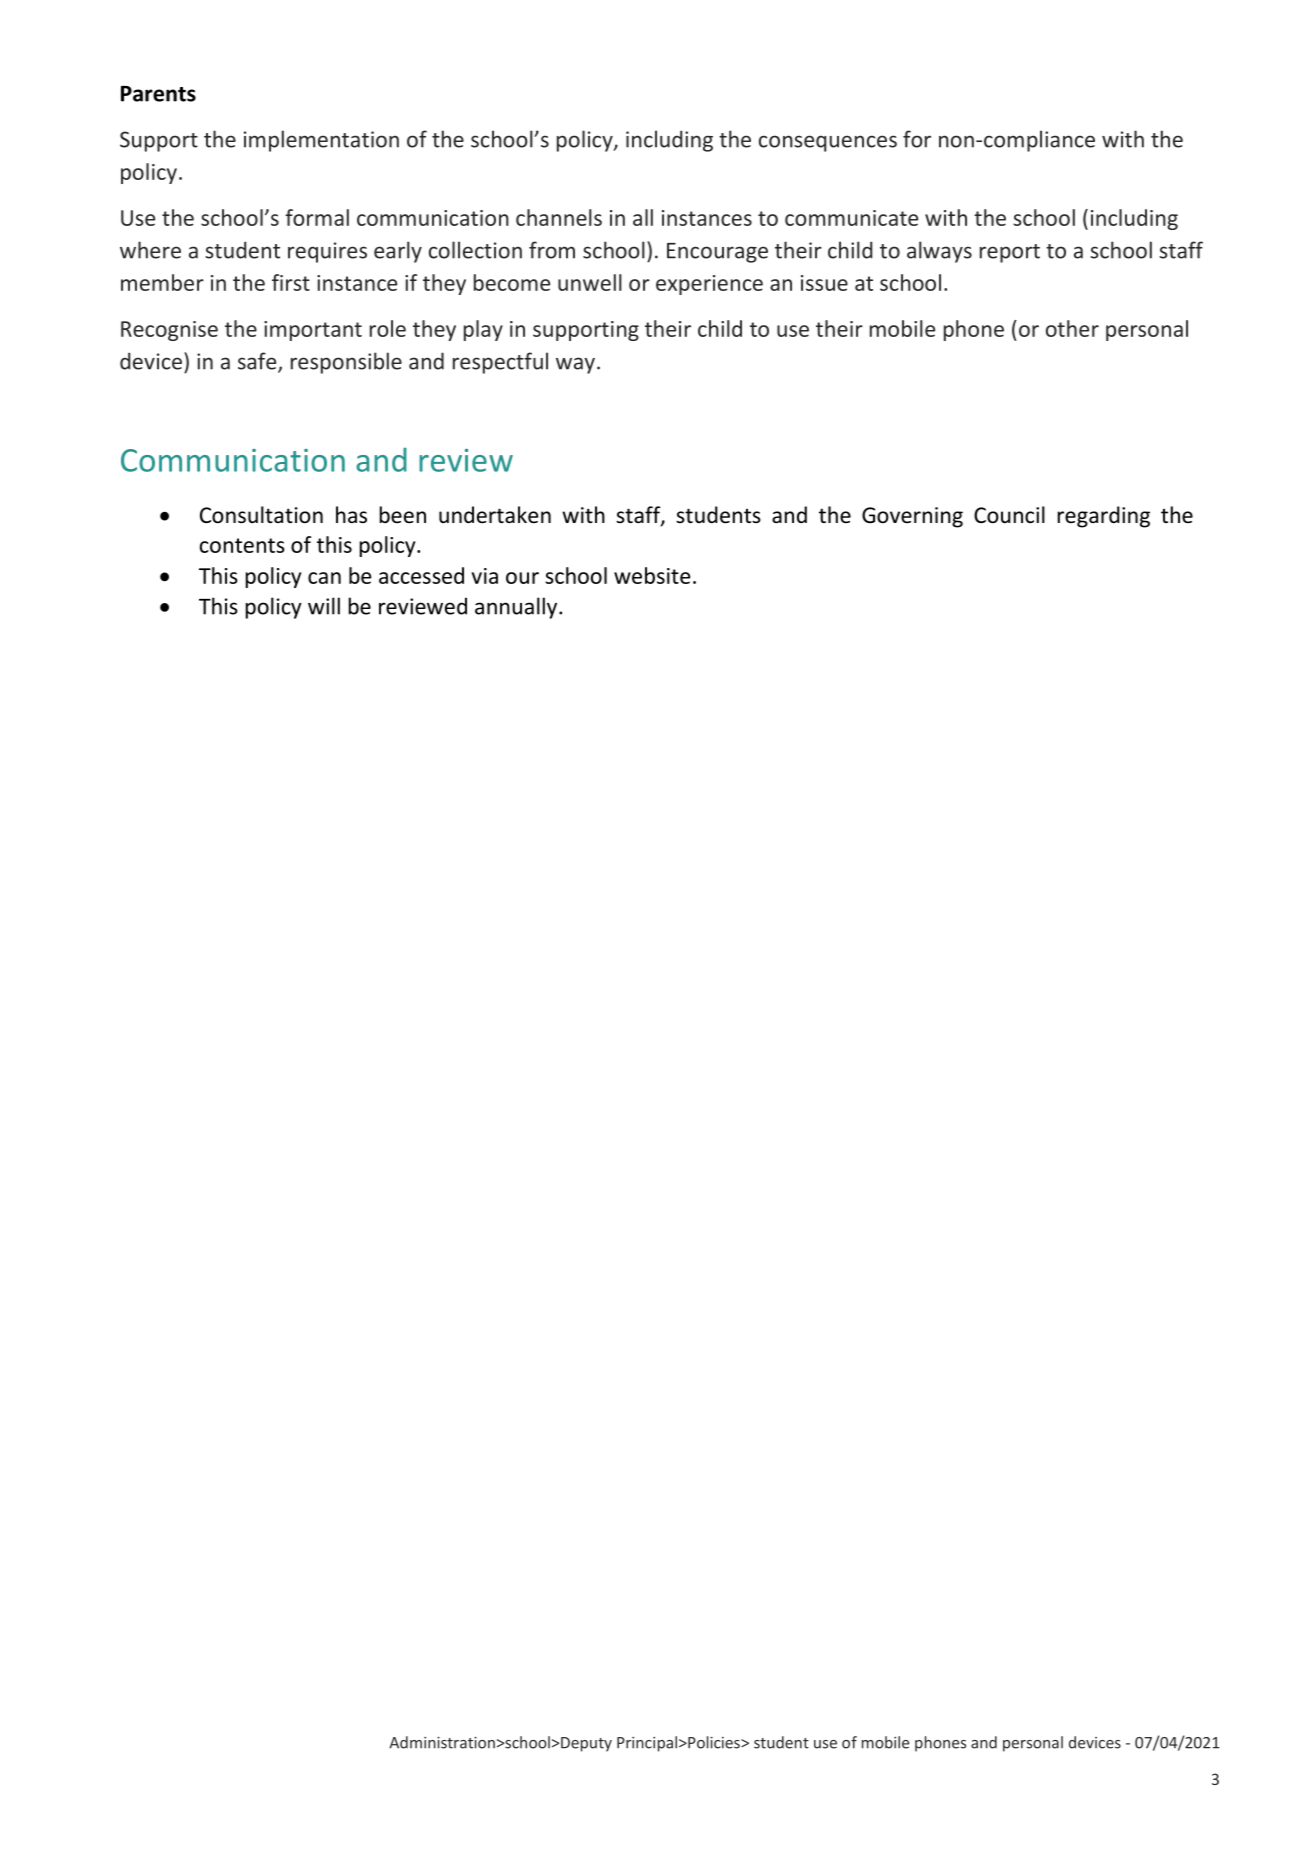  Describe the element at coordinates (261, 515) in the image. I see `Consultation` at that location.
